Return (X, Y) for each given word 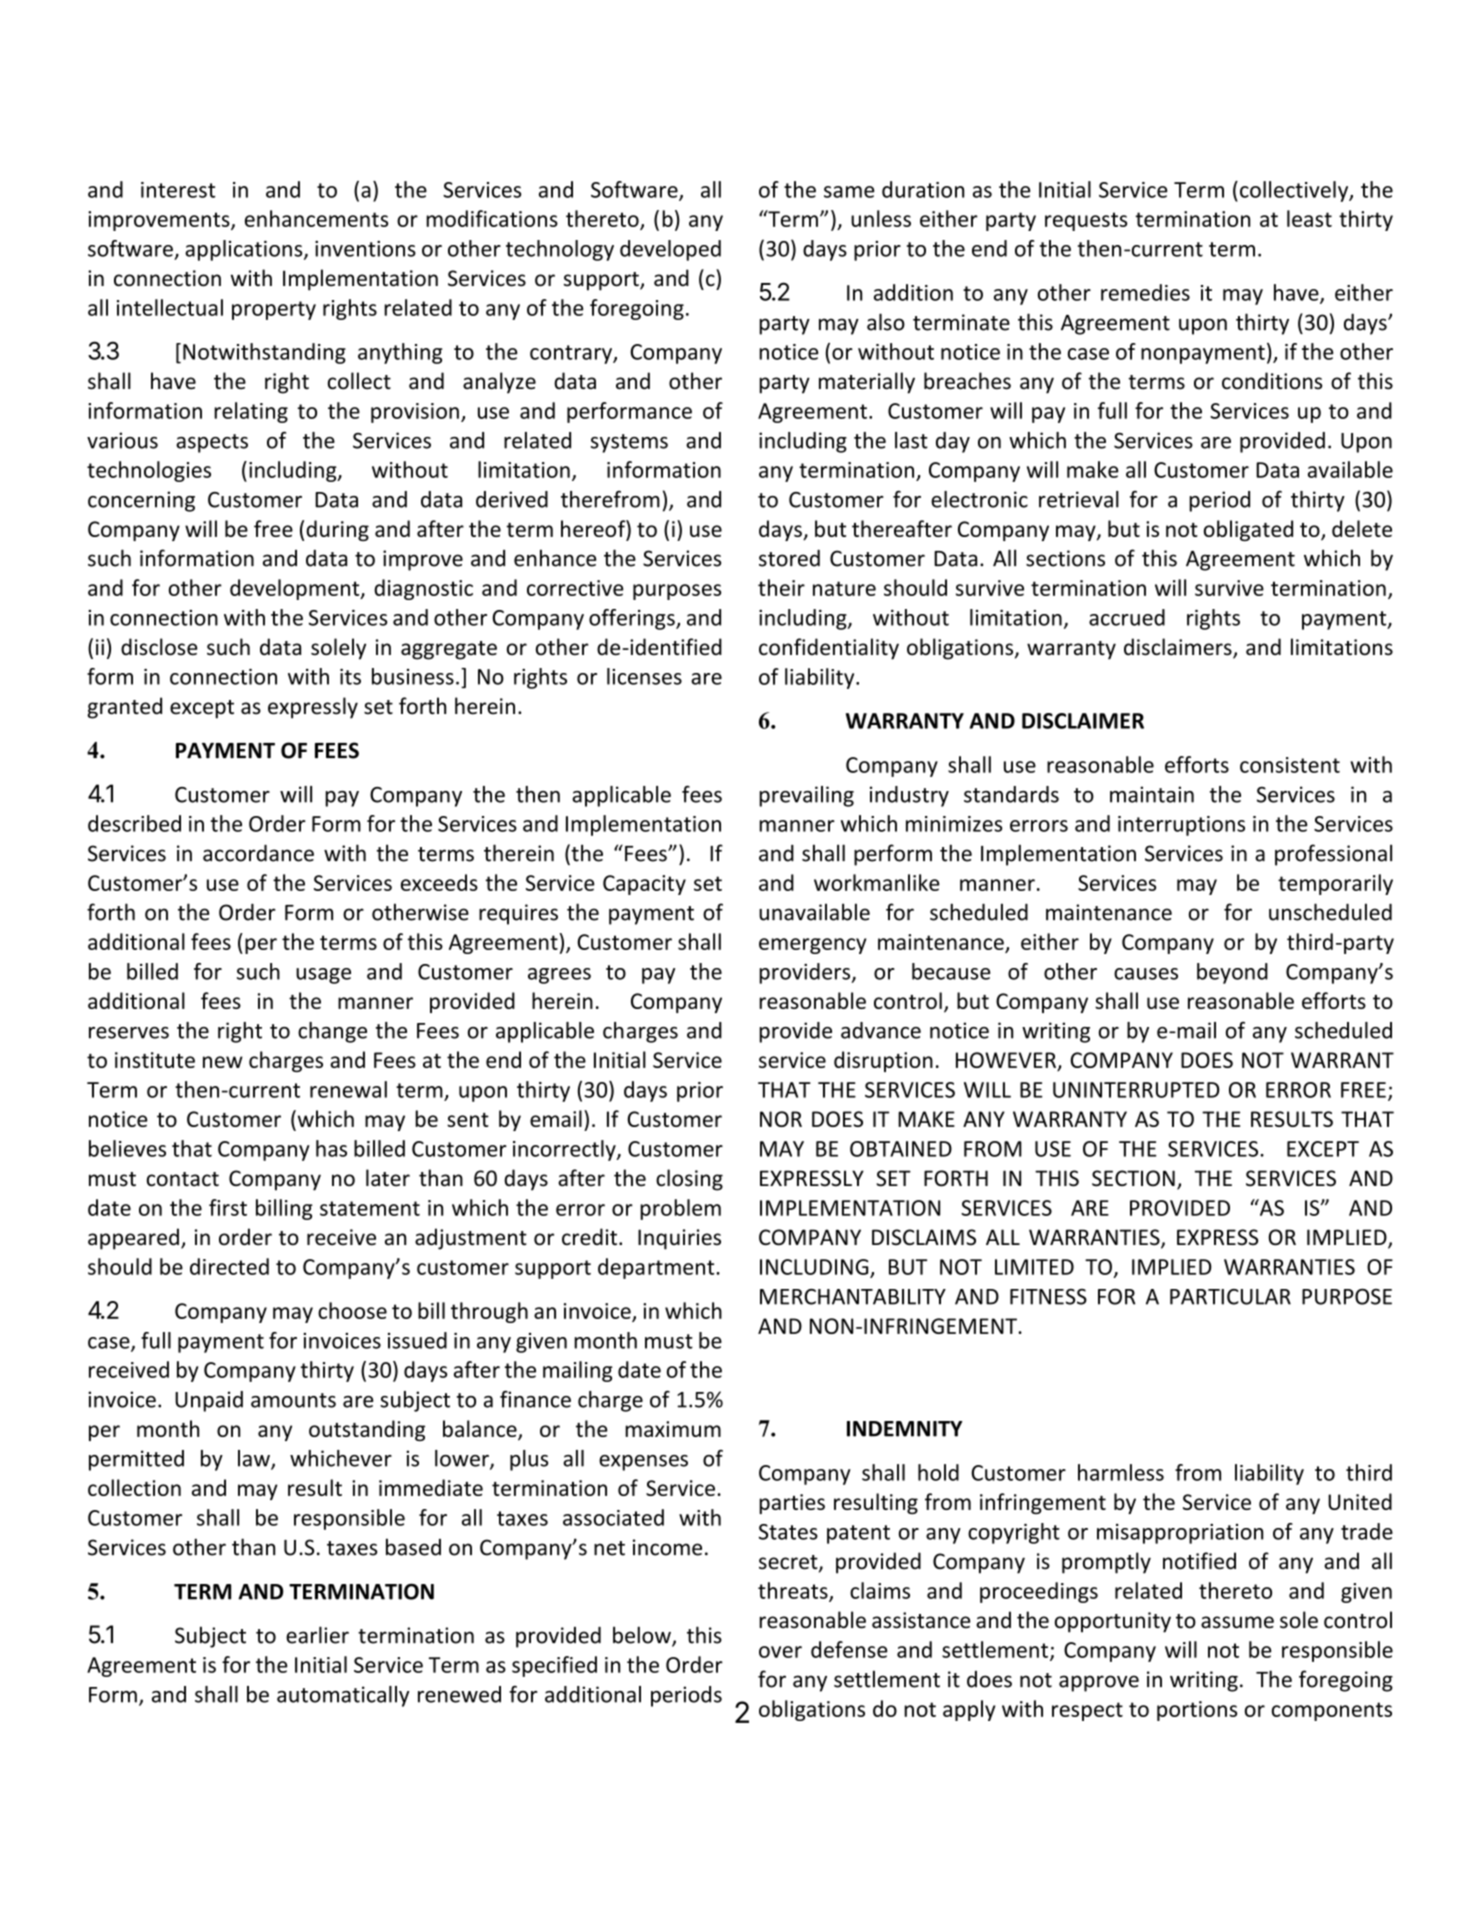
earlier (317, 1635)
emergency (813, 946)
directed (229, 1266)
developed (670, 250)
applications (245, 250)
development (296, 589)
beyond (1232, 973)
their (781, 587)
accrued (1127, 617)
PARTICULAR (1230, 1297)
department (657, 1268)
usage (323, 976)
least (1309, 218)
